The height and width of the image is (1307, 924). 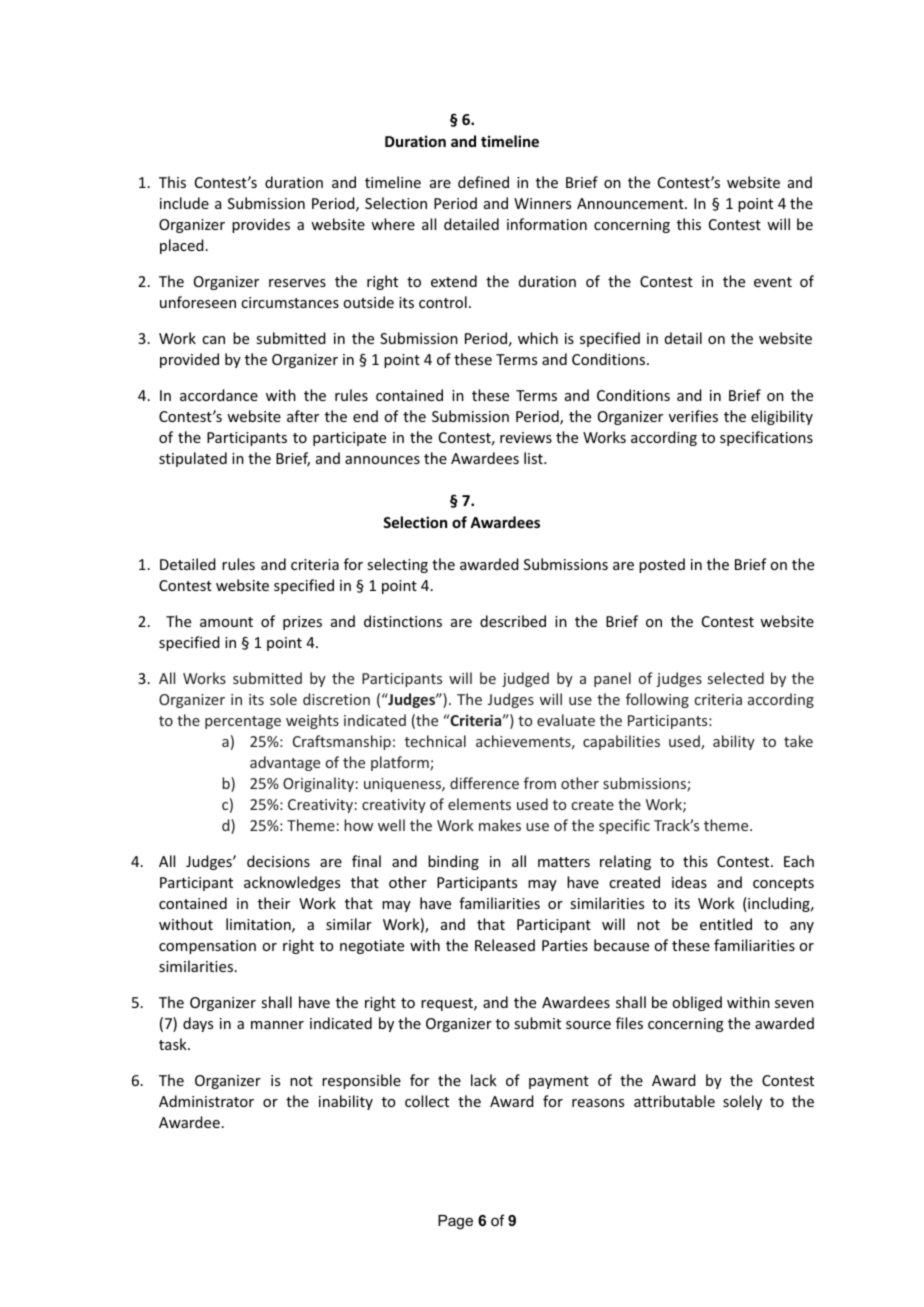 What do you see at coordinates (277, 1025) in the image?
I see `manner` at bounding box center [277, 1025].
